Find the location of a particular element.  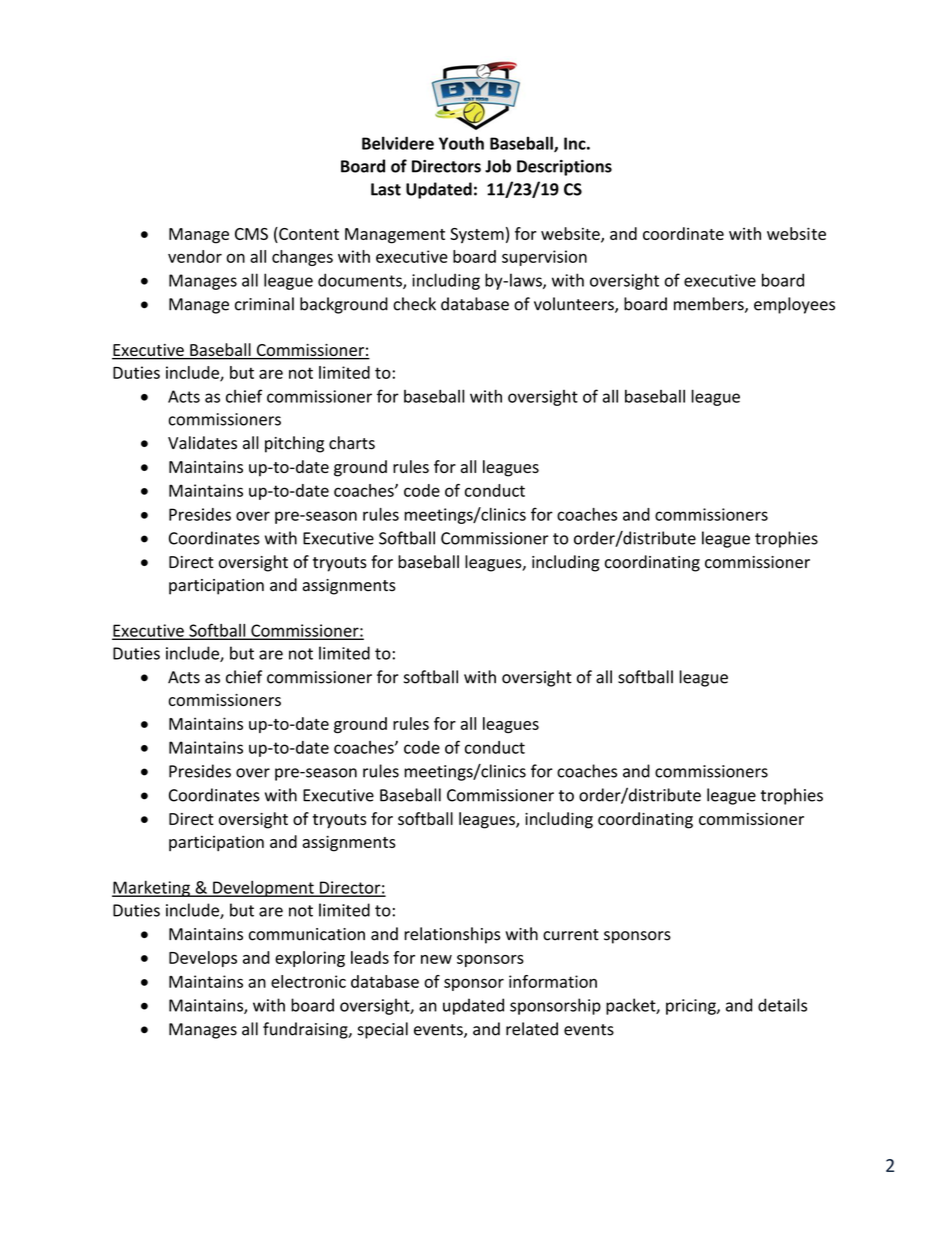

Descriptions is located at coordinates (564, 168).
